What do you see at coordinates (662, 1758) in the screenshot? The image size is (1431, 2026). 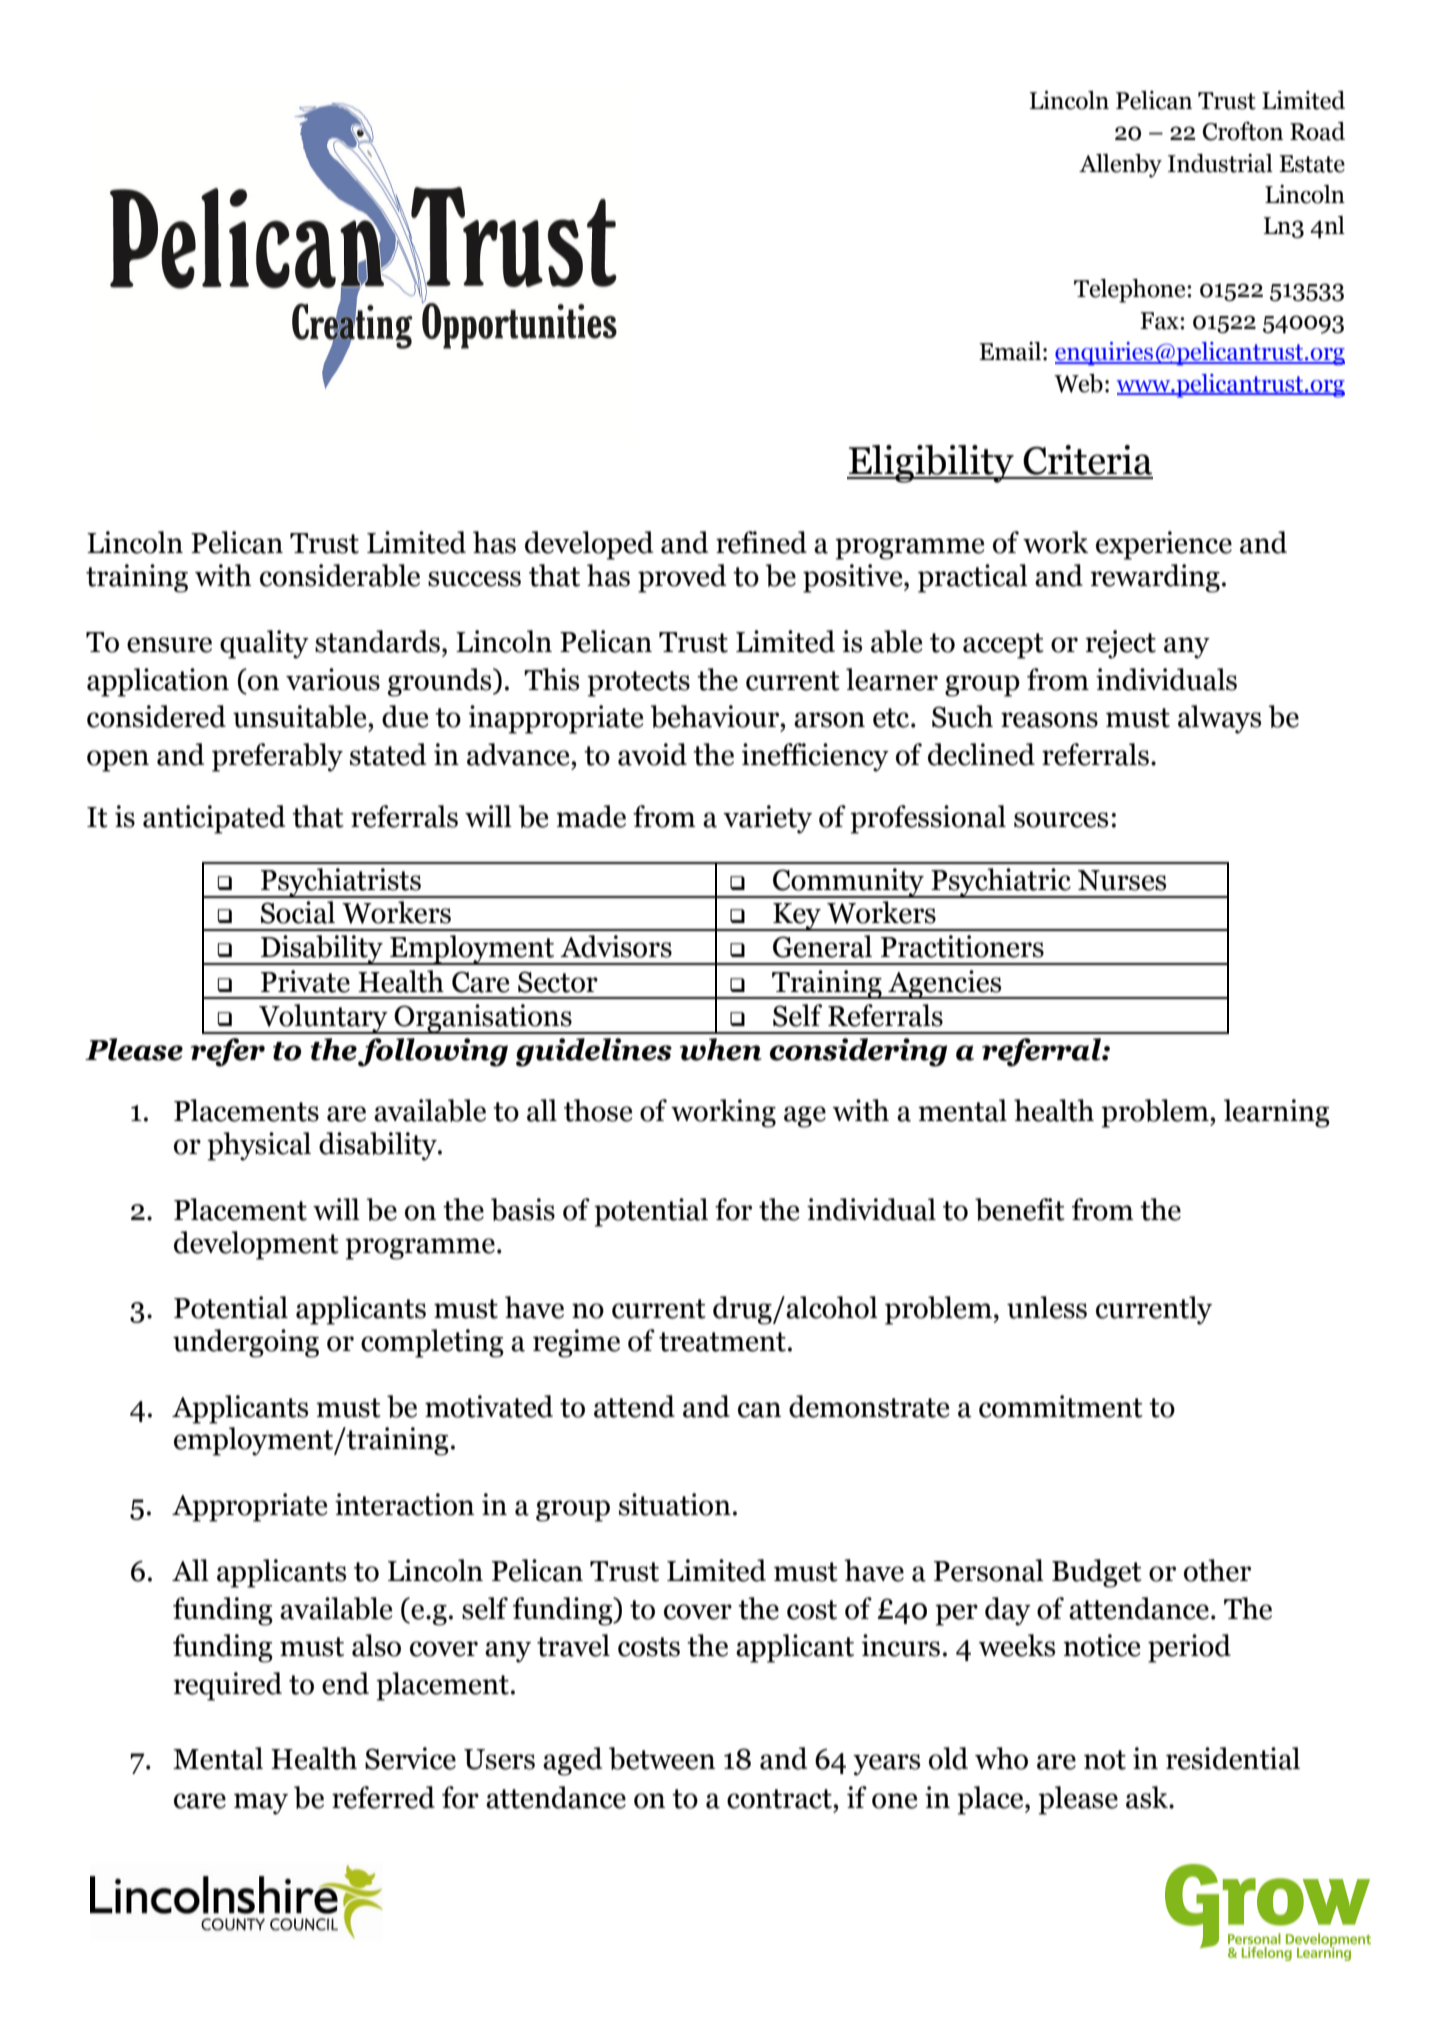 I see `between` at bounding box center [662, 1758].
